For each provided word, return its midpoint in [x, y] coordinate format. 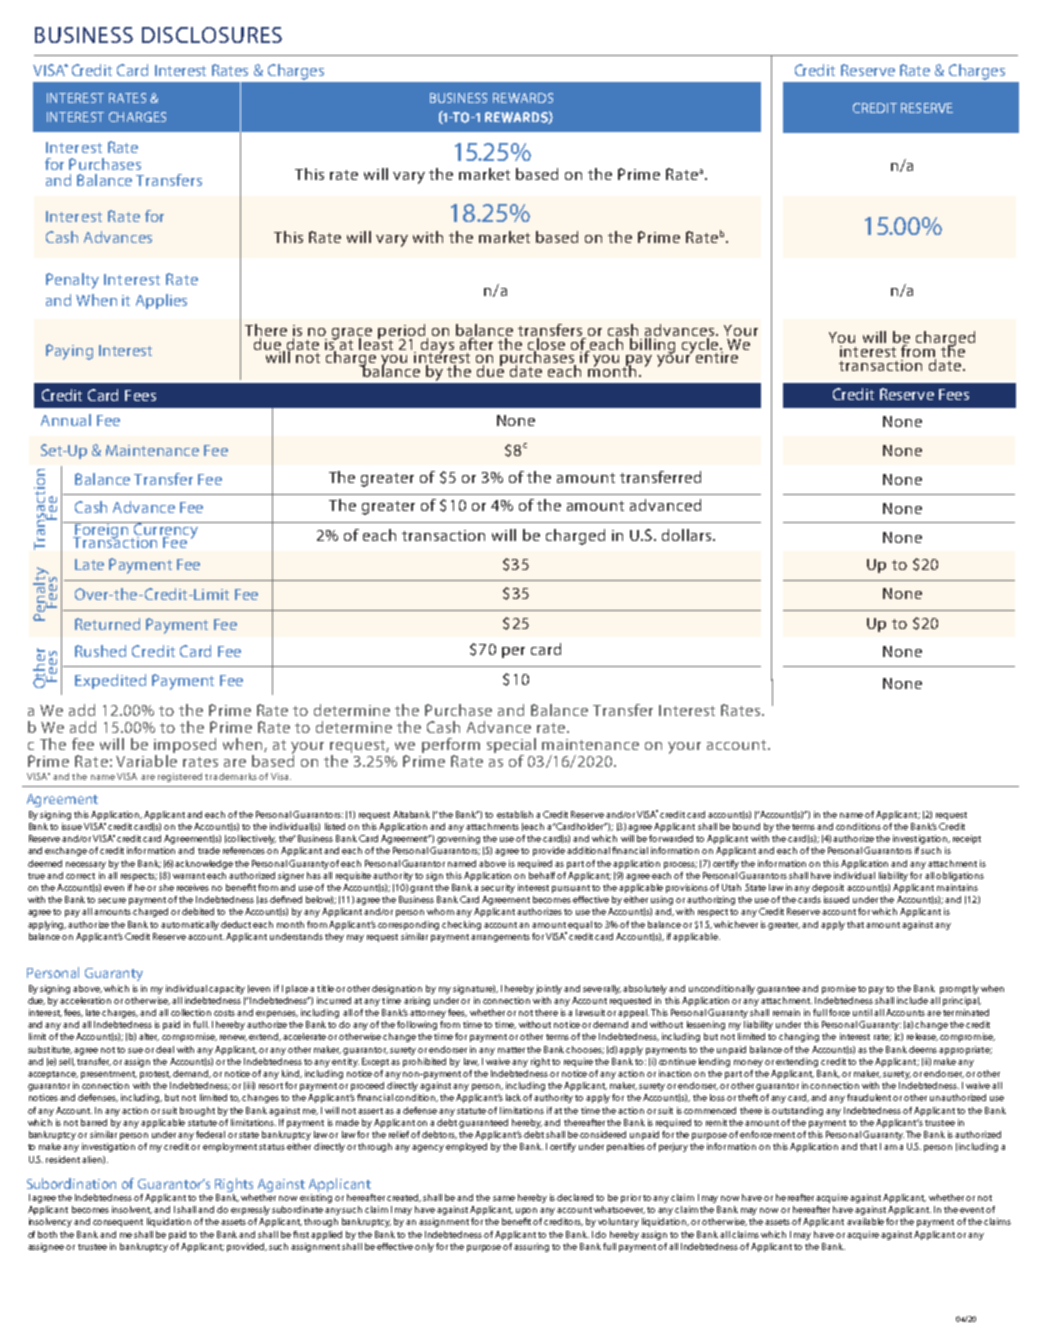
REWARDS [523, 98]
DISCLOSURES [212, 35]
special [511, 747]
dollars [688, 535]
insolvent [132, 1210]
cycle [701, 345]
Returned [107, 624]
